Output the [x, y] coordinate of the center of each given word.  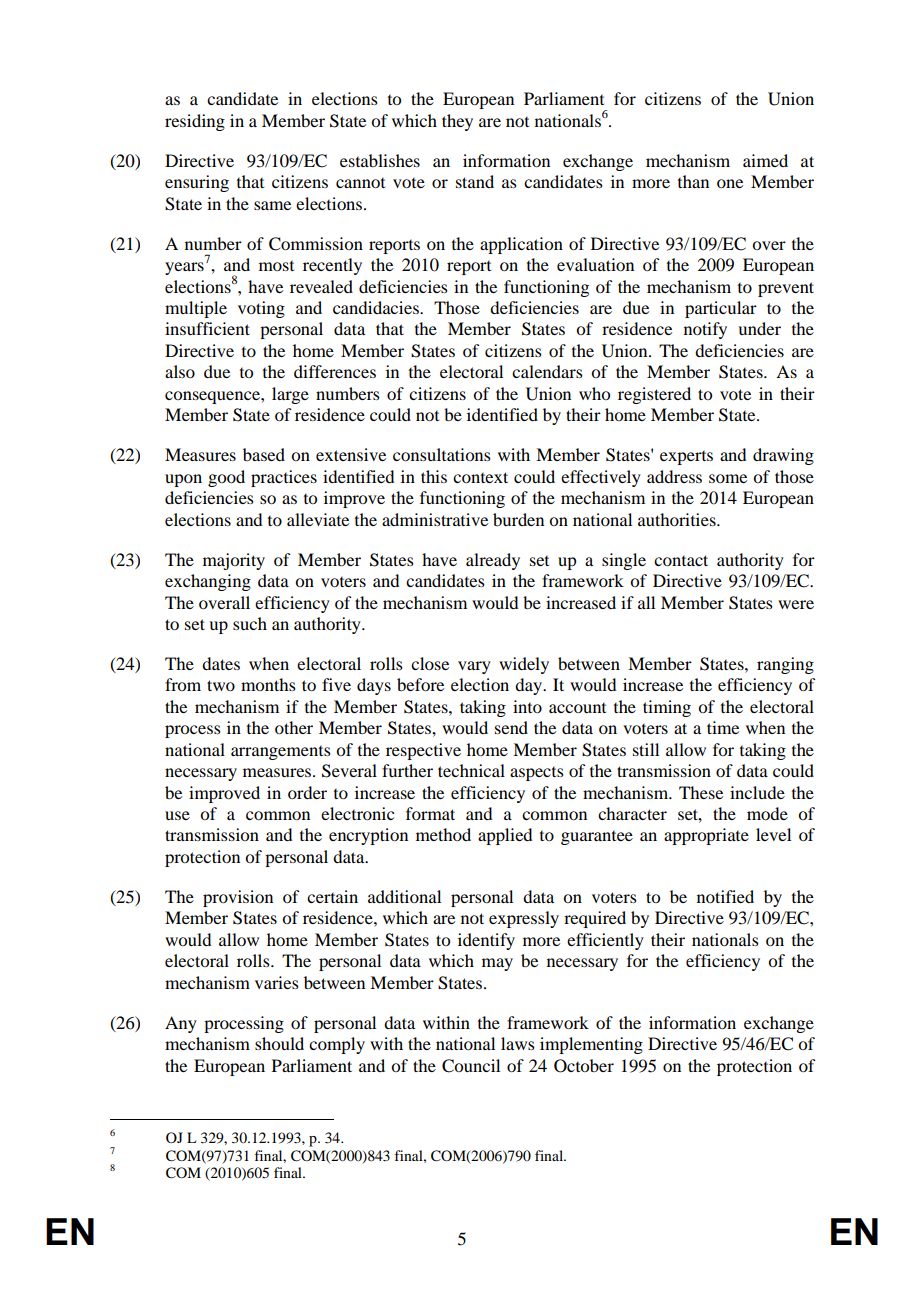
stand [475, 181]
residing [195, 122]
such [250, 623]
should [279, 1043]
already [493, 561]
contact [681, 560]
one [730, 183]
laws [518, 1043]
